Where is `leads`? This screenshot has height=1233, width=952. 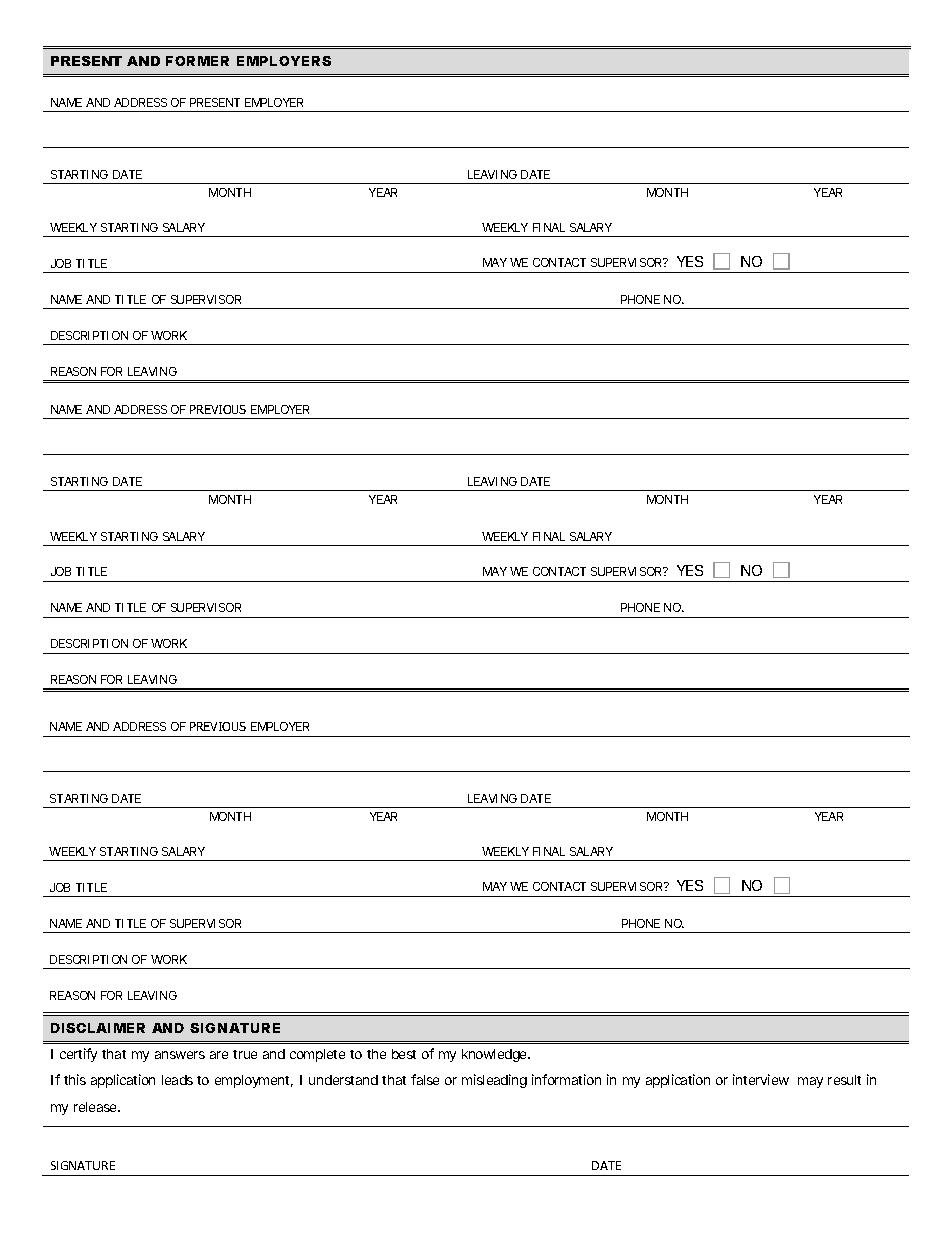 leads is located at coordinates (177, 1080).
